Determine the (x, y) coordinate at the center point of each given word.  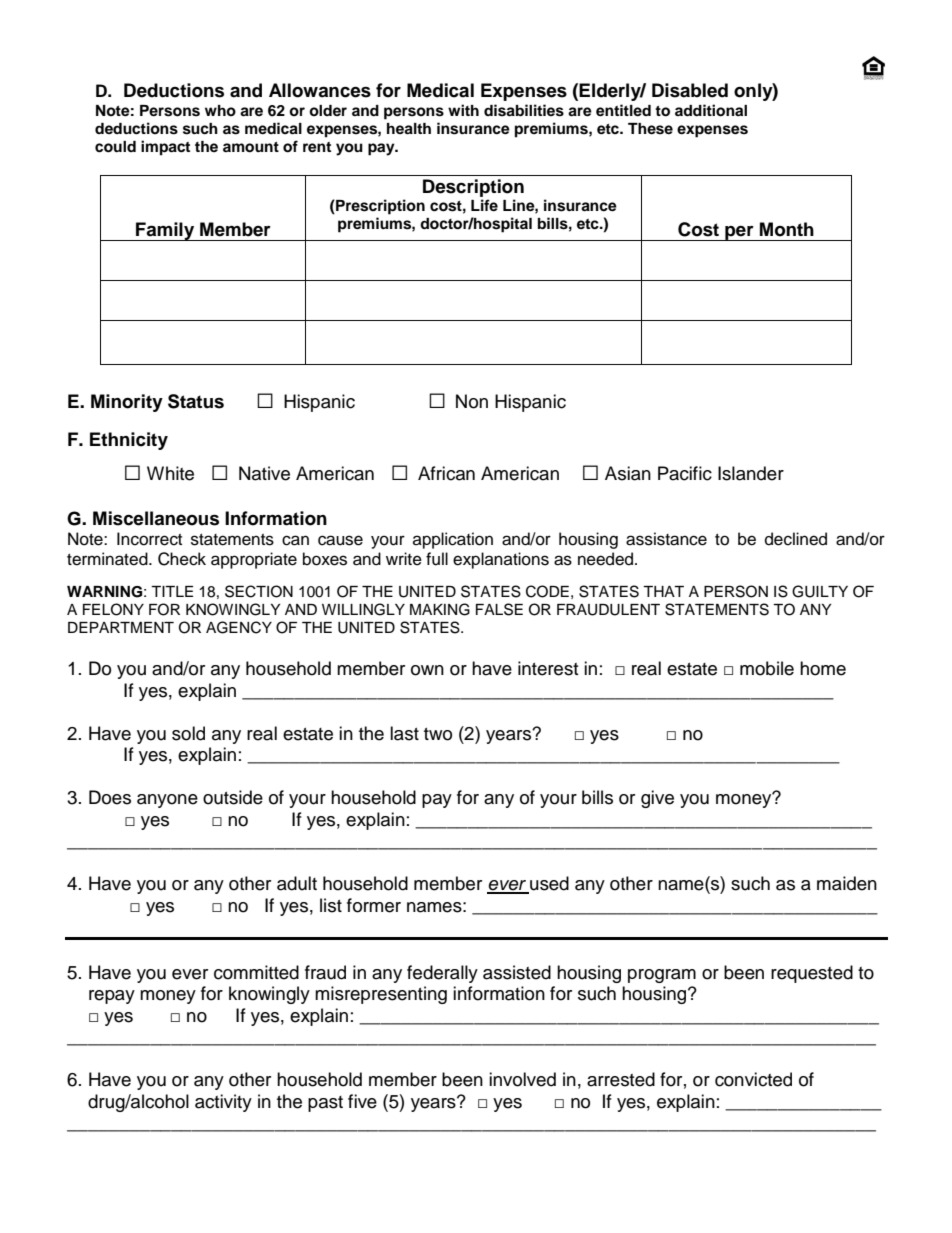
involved (522, 1079)
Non (472, 401)
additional (711, 110)
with (463, 110)
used (548, 884)
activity (223, 1103)
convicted (753, 1079)
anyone (167, 801)
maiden (847, 883)
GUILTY (820, 591)
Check (182, 559)
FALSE (499, 609)
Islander (751, 473)
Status (196, 401)
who (220, 110)
